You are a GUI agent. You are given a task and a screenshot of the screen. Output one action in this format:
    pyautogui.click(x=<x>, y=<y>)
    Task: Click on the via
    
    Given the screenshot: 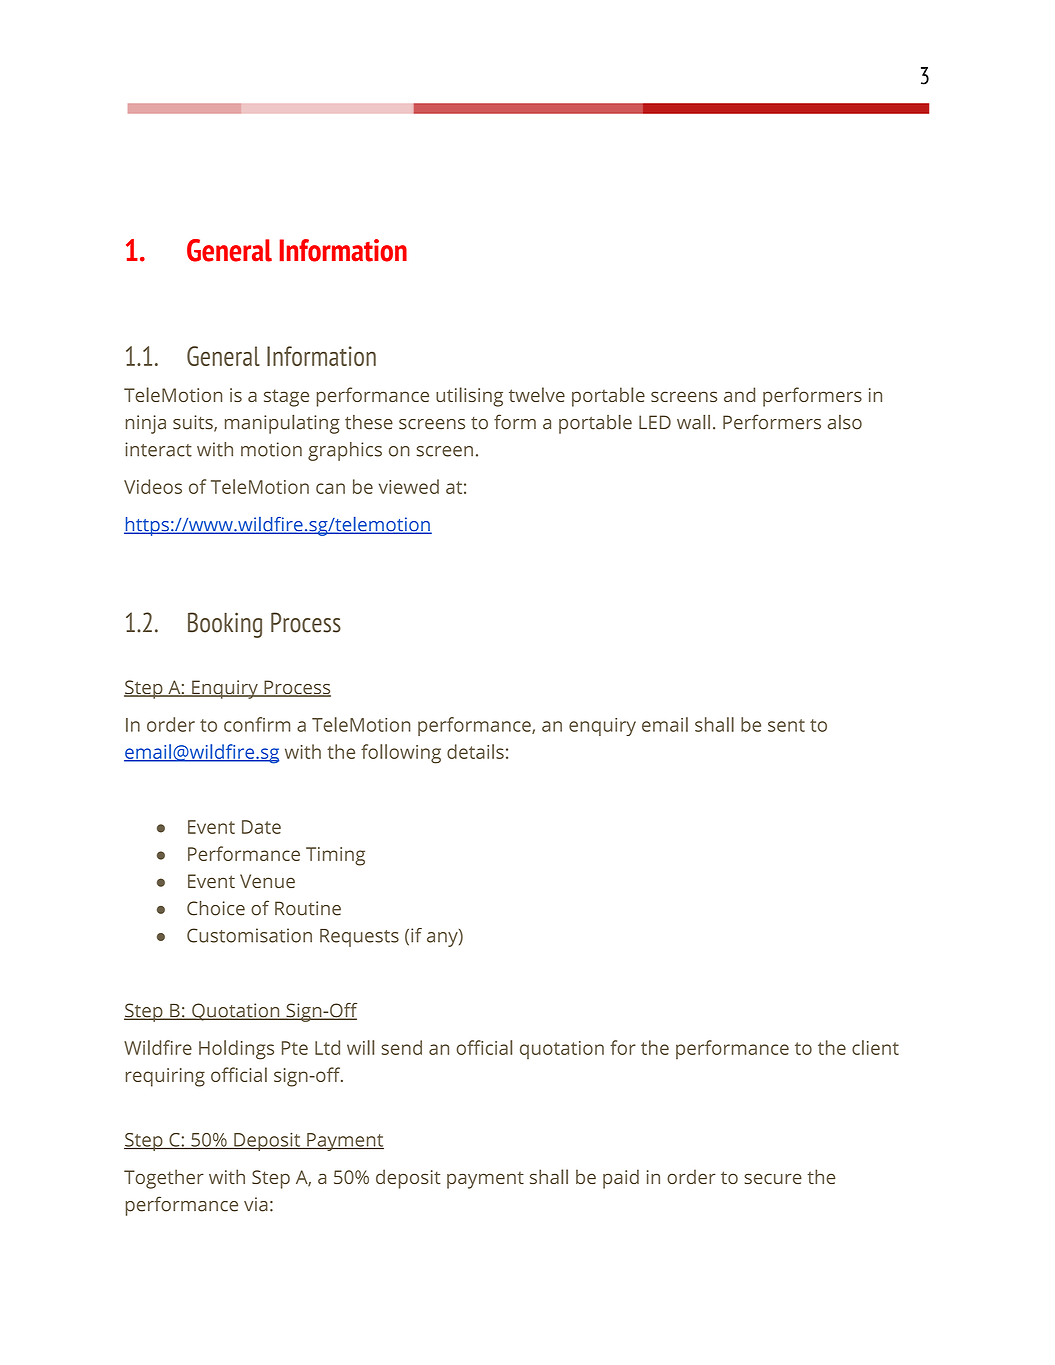 What is the action you would take?
    pyautogui.click(x=256, y=1204)
